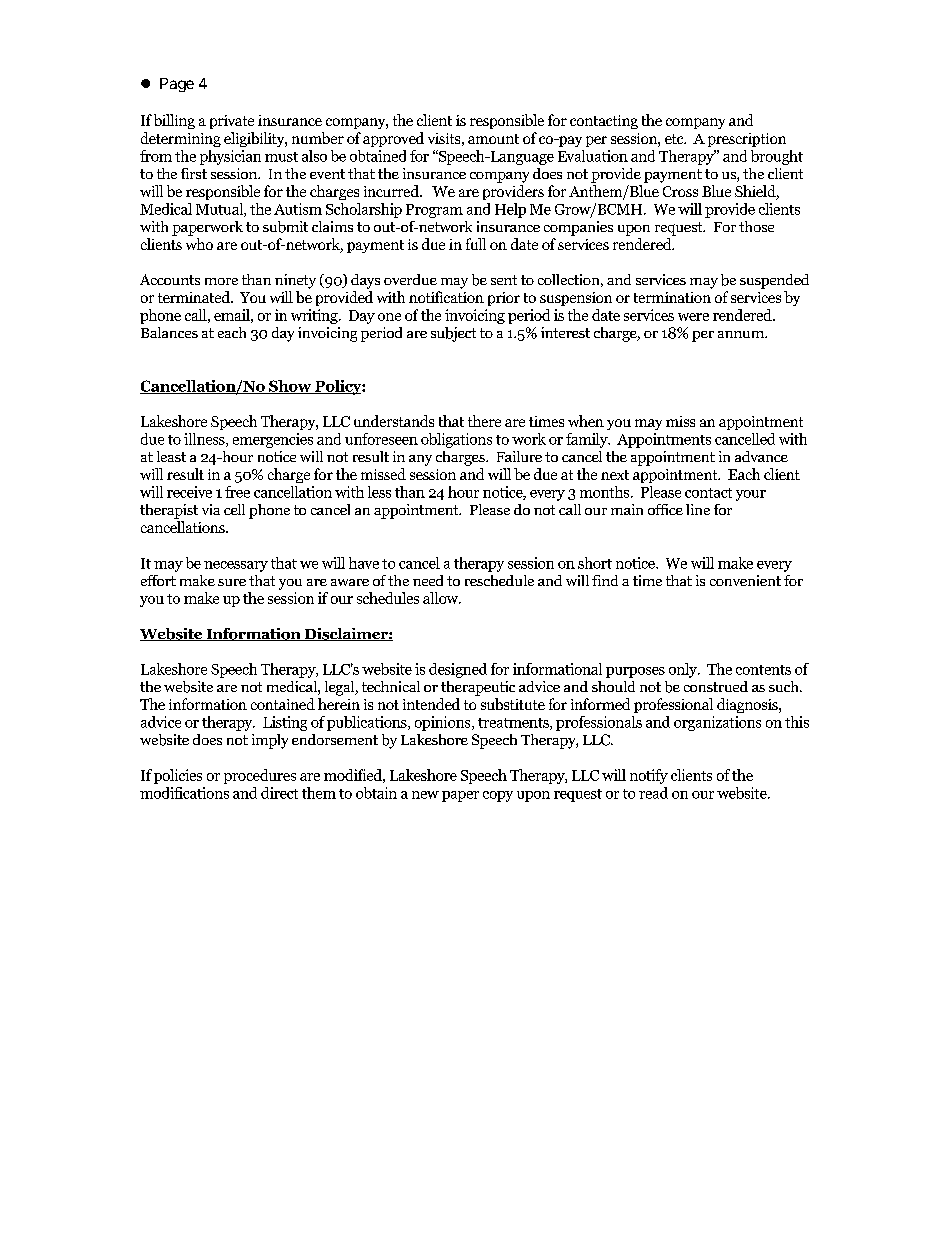 The image size is (952, 1233). What do you see at coordinates (232, 122) in the image?
I see `private` at bounding box center [232, 122].
